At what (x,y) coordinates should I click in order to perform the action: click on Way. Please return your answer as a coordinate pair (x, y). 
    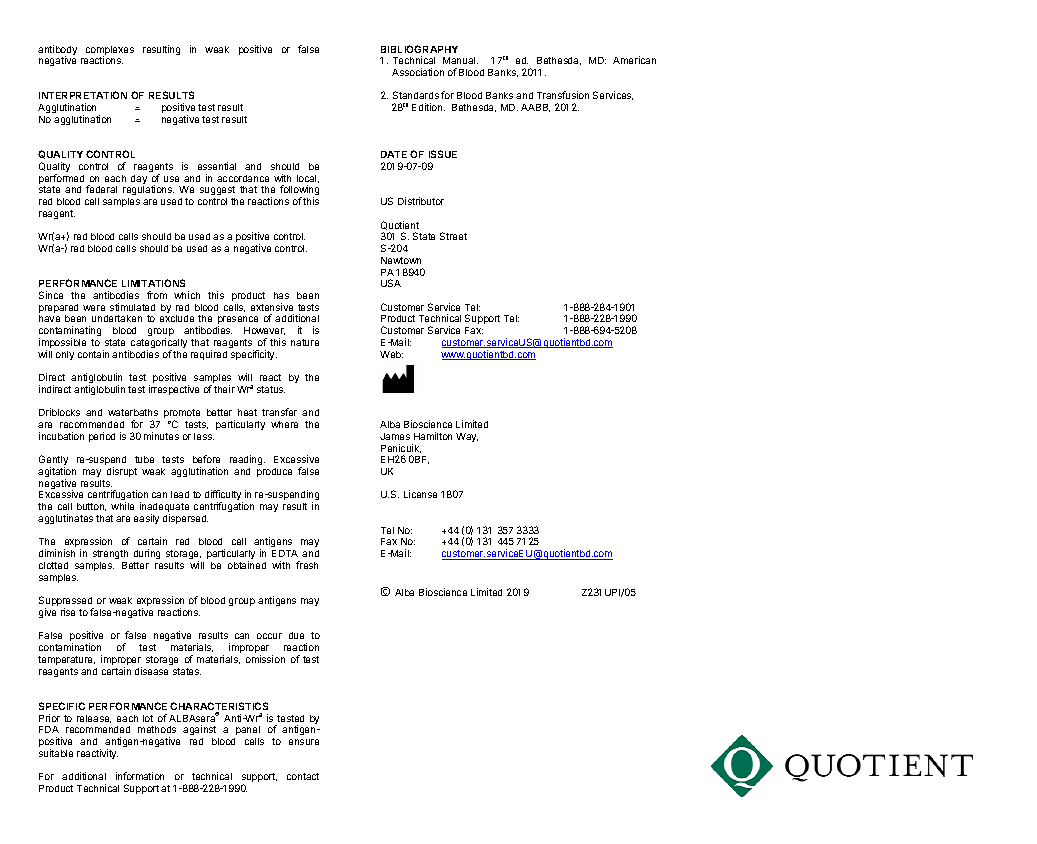
    Looking at the image, I should click on (467, 437).
